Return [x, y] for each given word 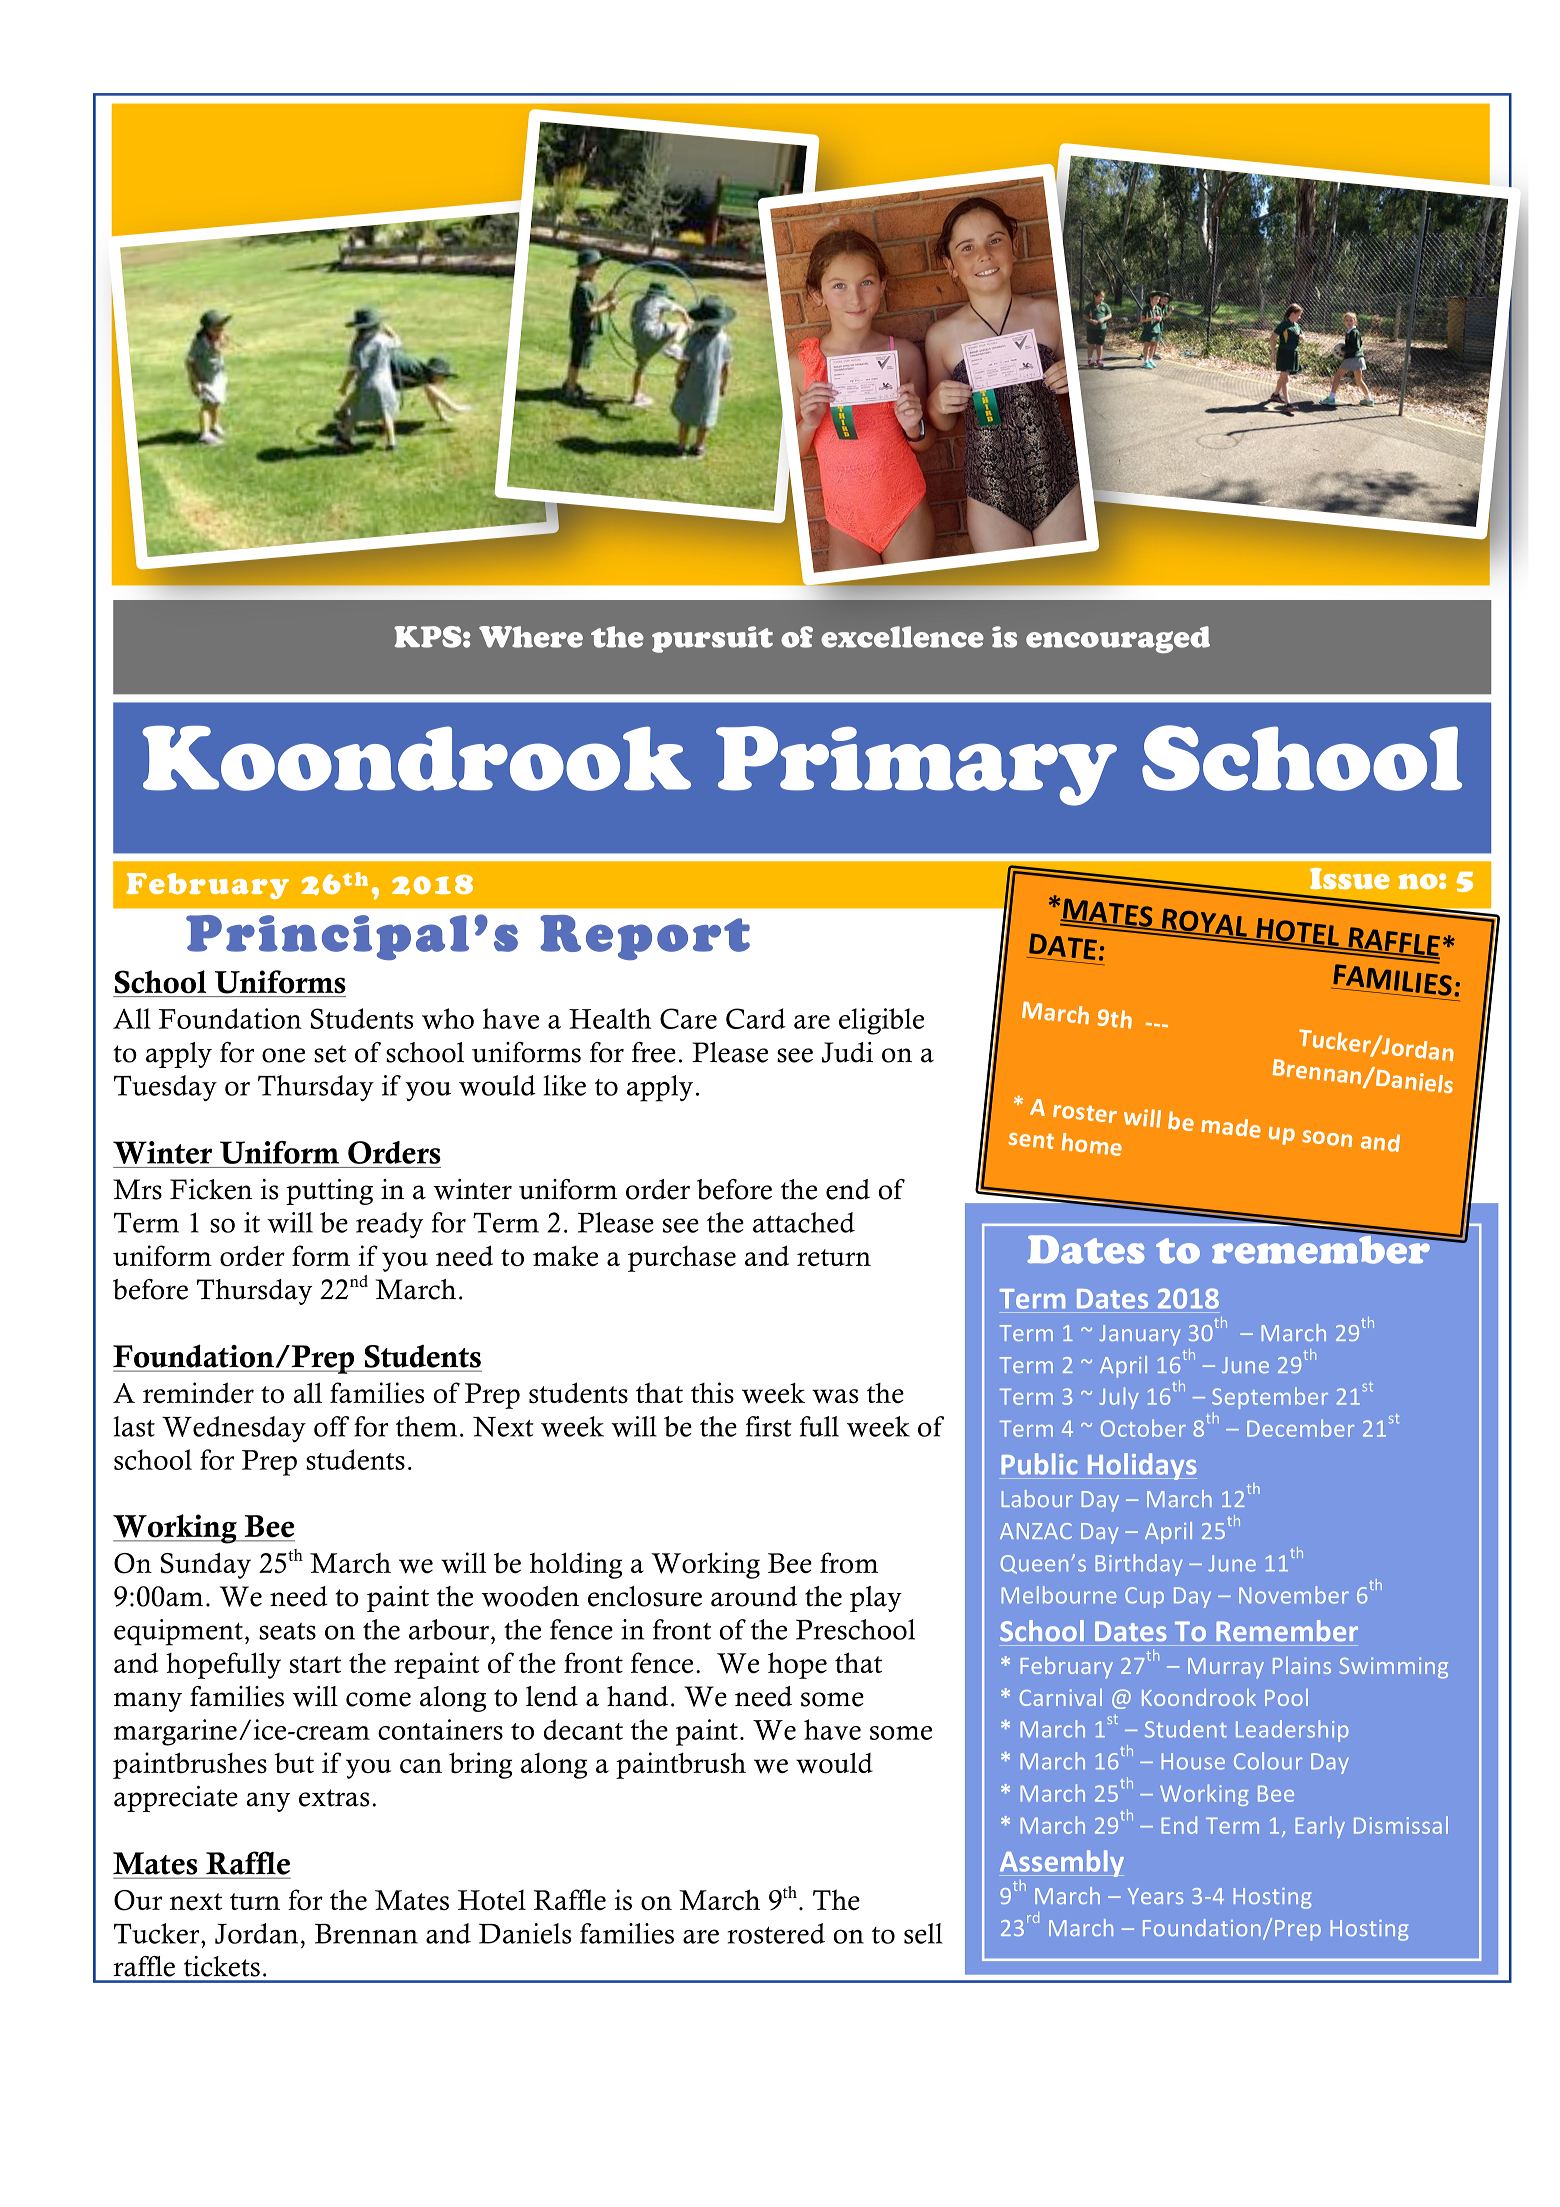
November [1294, 1595]
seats [287, 1631]
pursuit [712, 639]
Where [531, 637]
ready [389, 1225]
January [1139, 1335]
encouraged [1118, 639]
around [754, 1596]
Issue [1350, 878]
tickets [222, 1966]
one [283, 1055]
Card [756, 1018]
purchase [682, 1259]
